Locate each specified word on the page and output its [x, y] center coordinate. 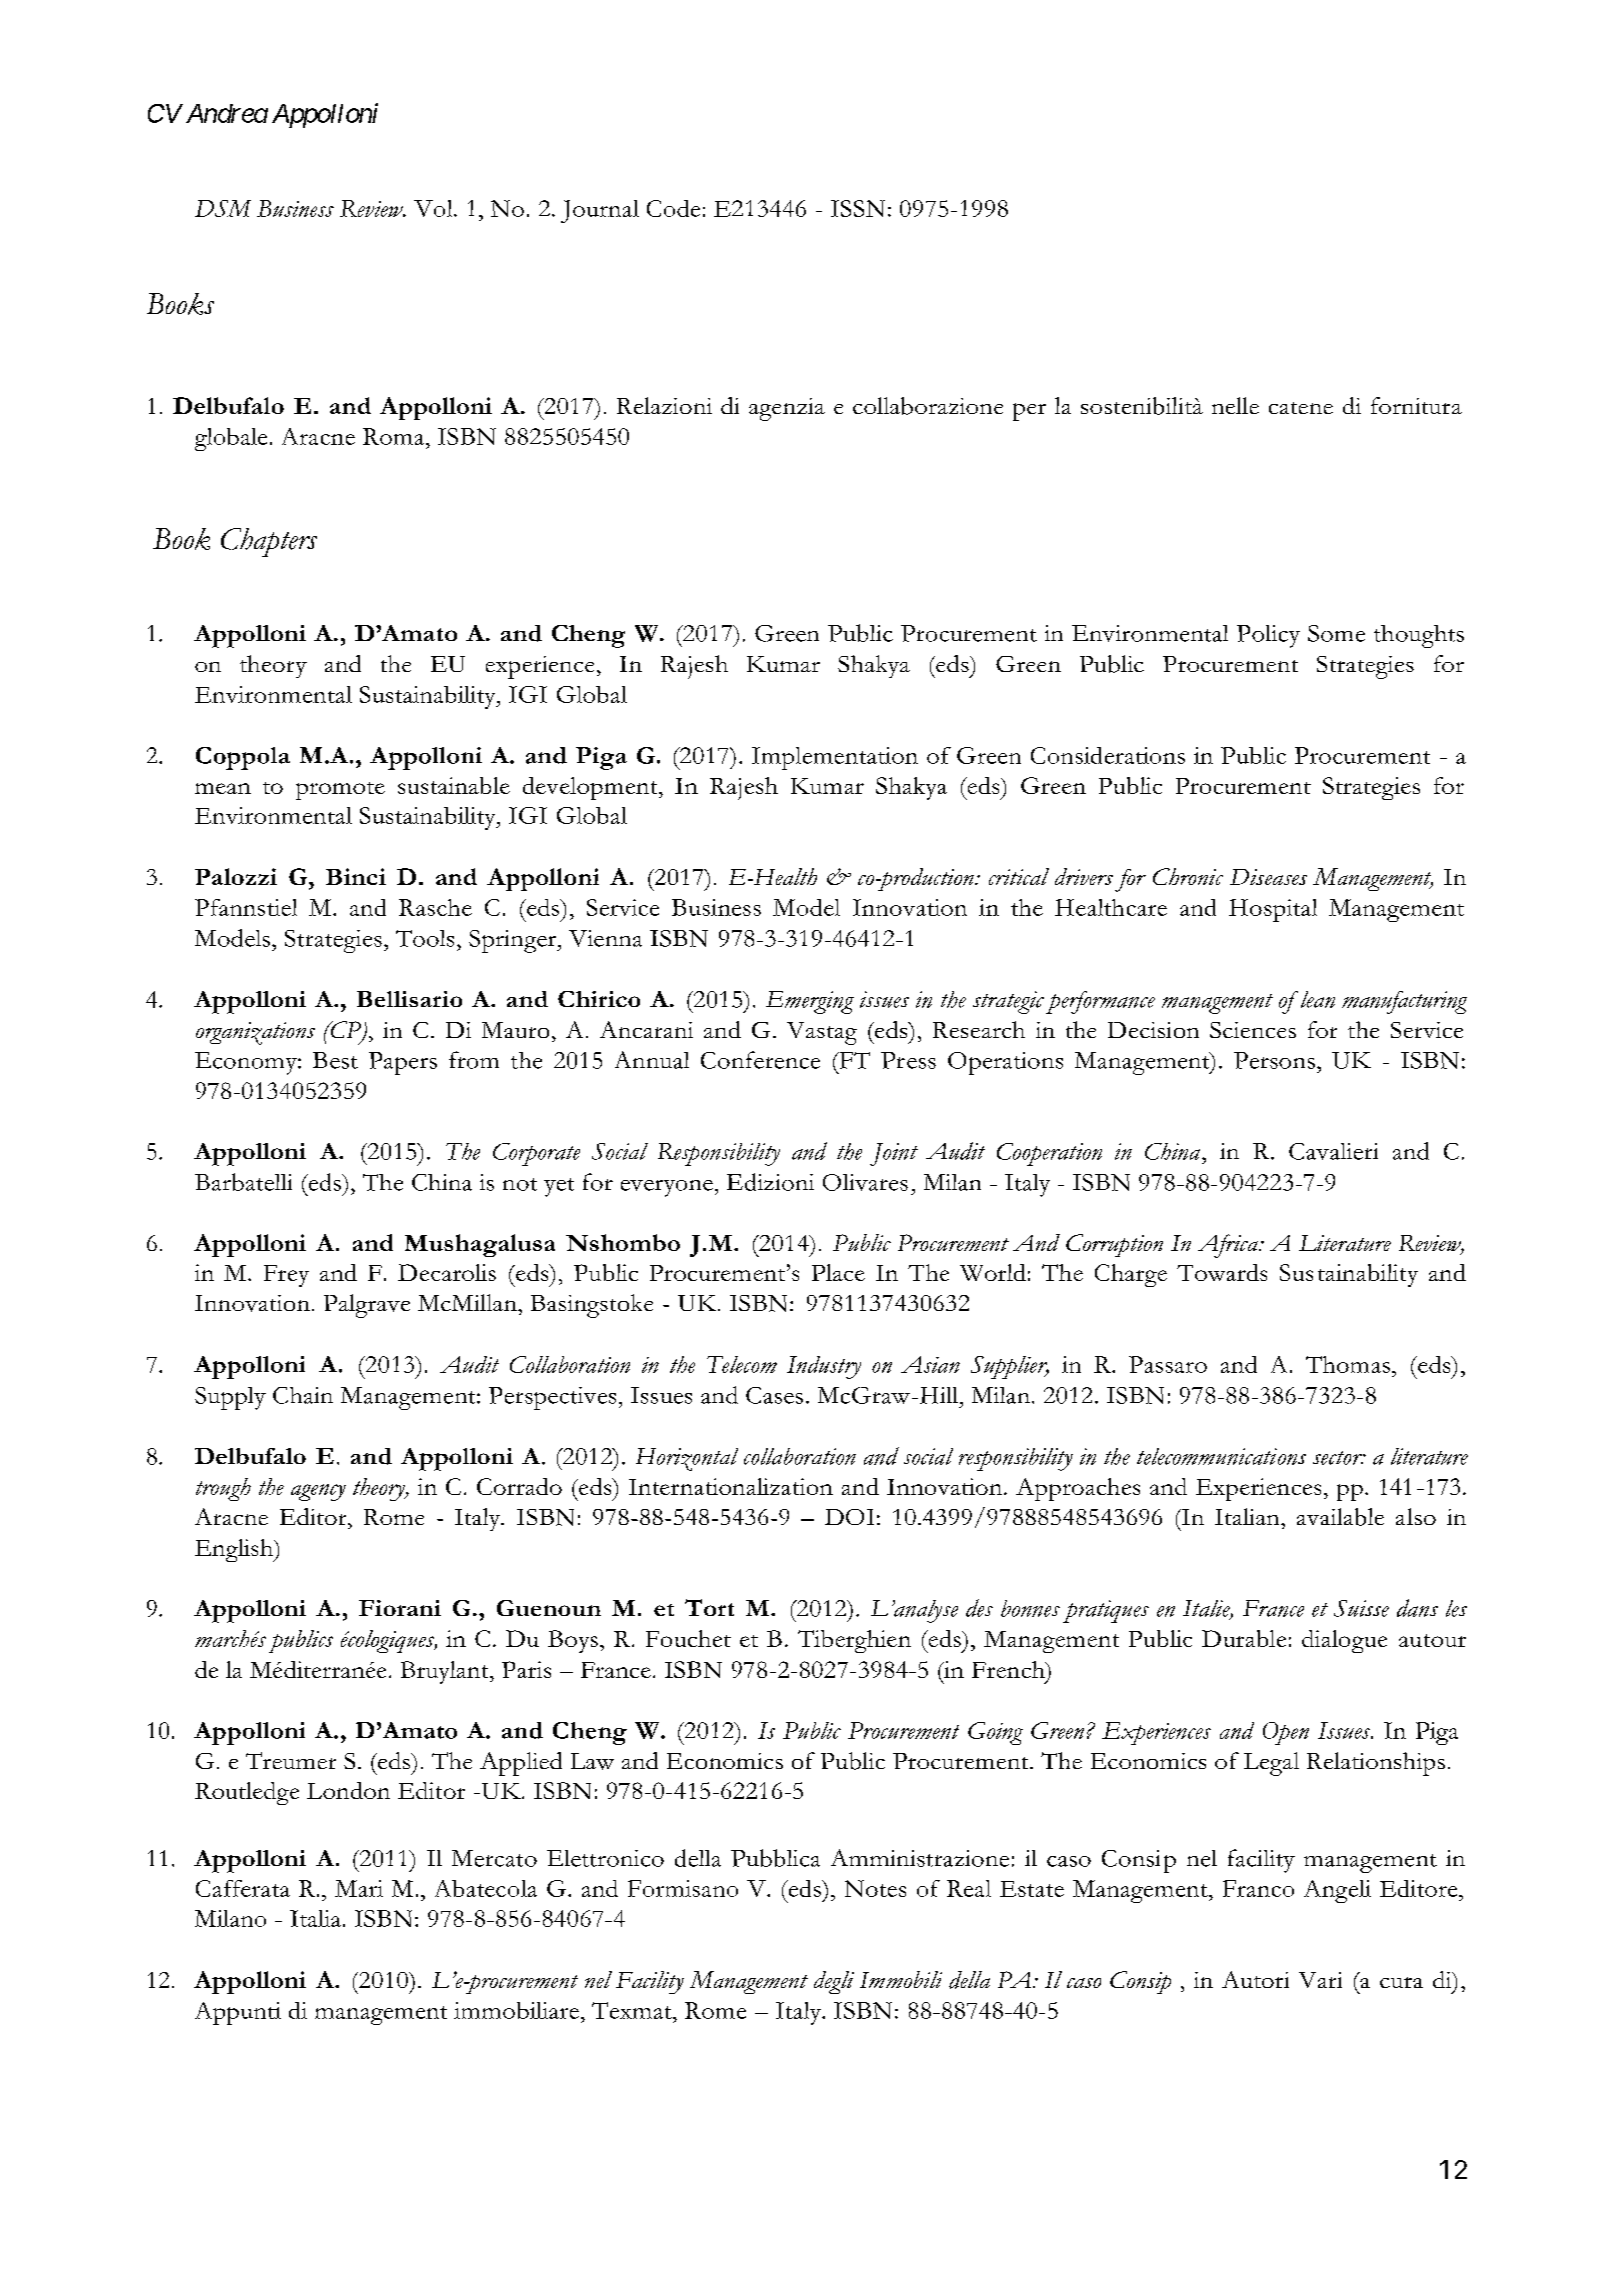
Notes [875, 1888]
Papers [403, 1063]
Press [908, 1060]
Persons [1274, 1060]
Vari [1320, 1980]
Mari [359, 1888]
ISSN [858, 208]
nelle [1235, 405]
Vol [434, 208]
